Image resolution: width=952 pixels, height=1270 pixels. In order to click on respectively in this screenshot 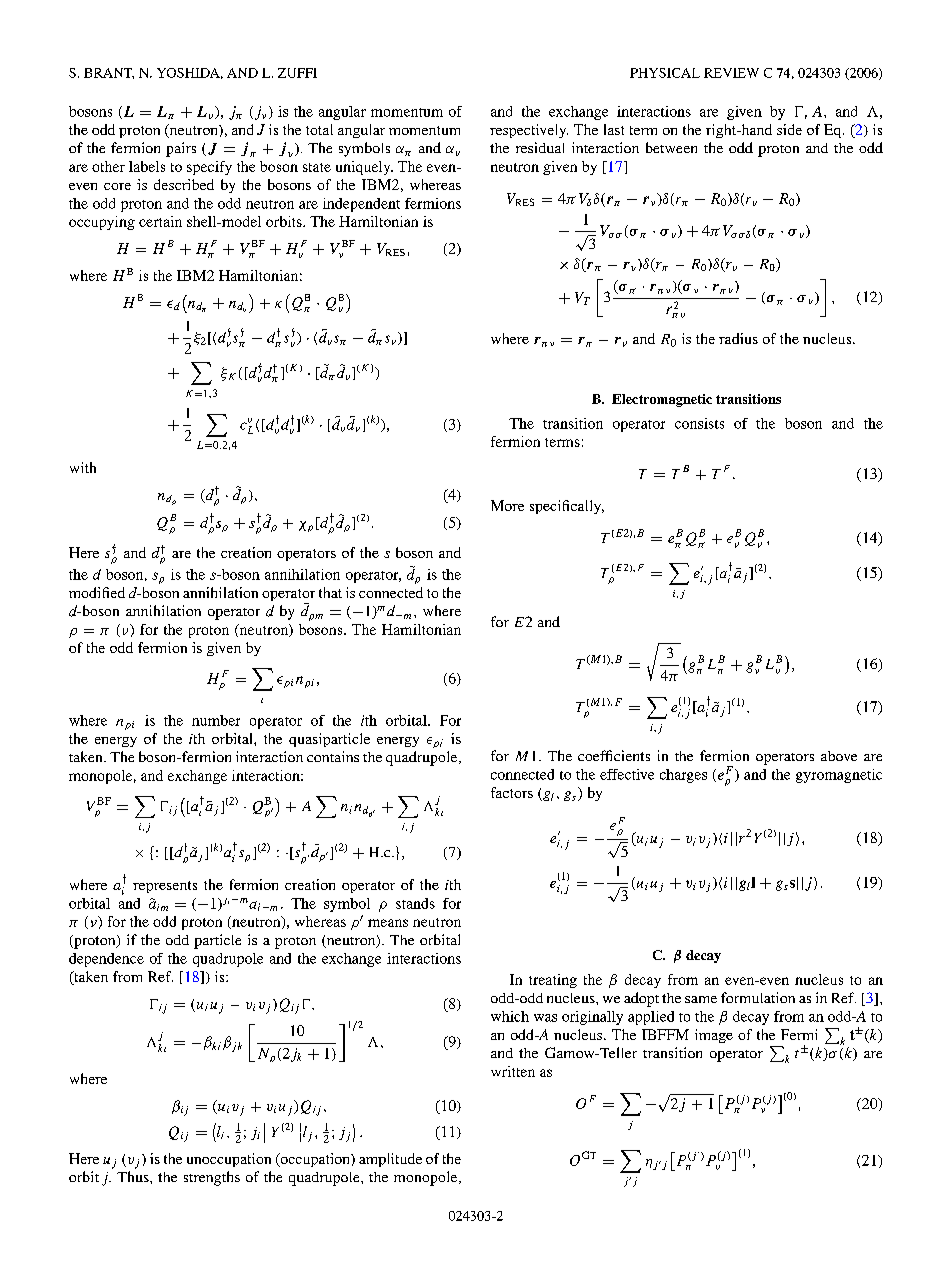, I will do `click(529, 131)`.
